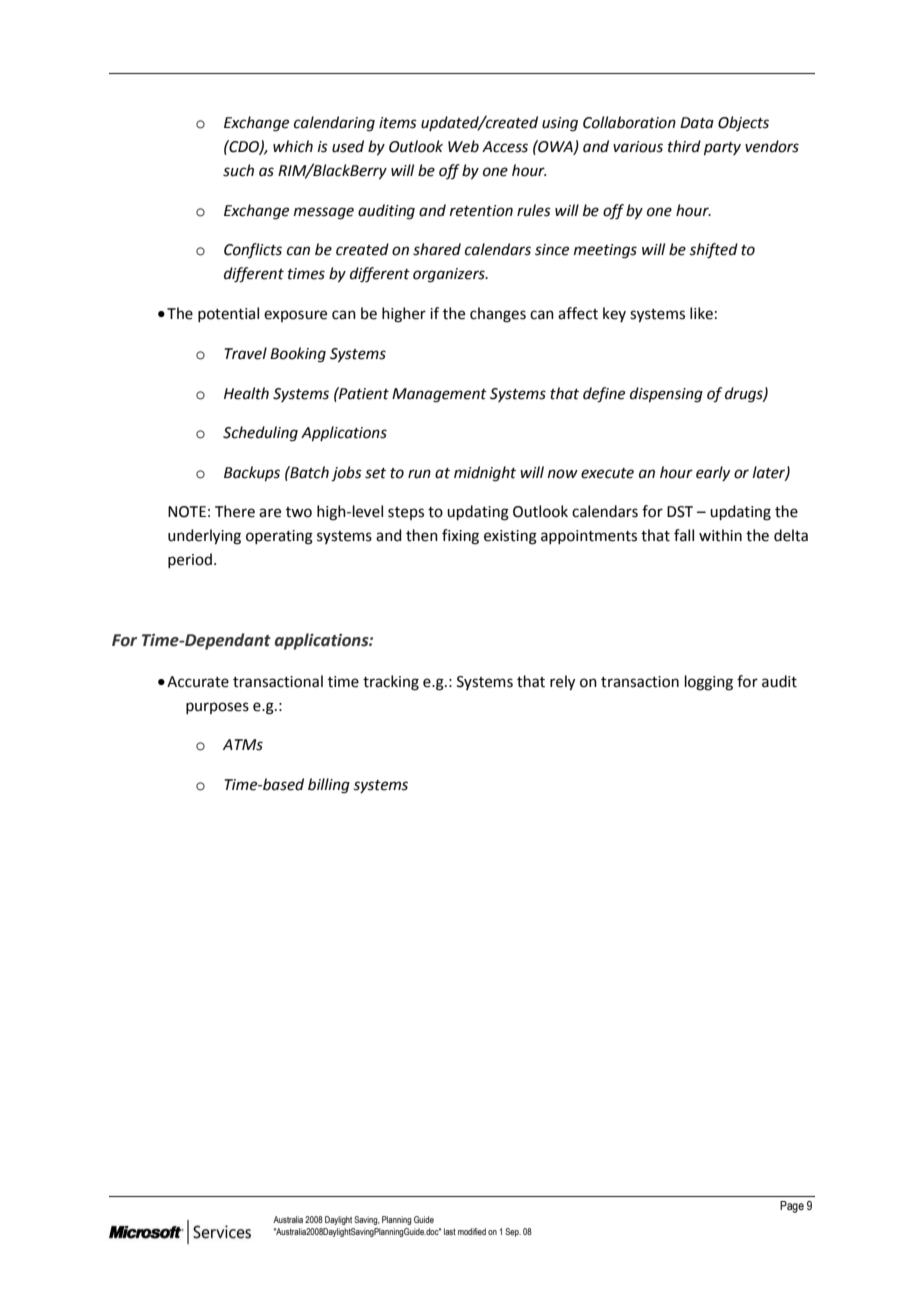 The image size is (924, 1308). I want to click on Access, so click(505, 147).
